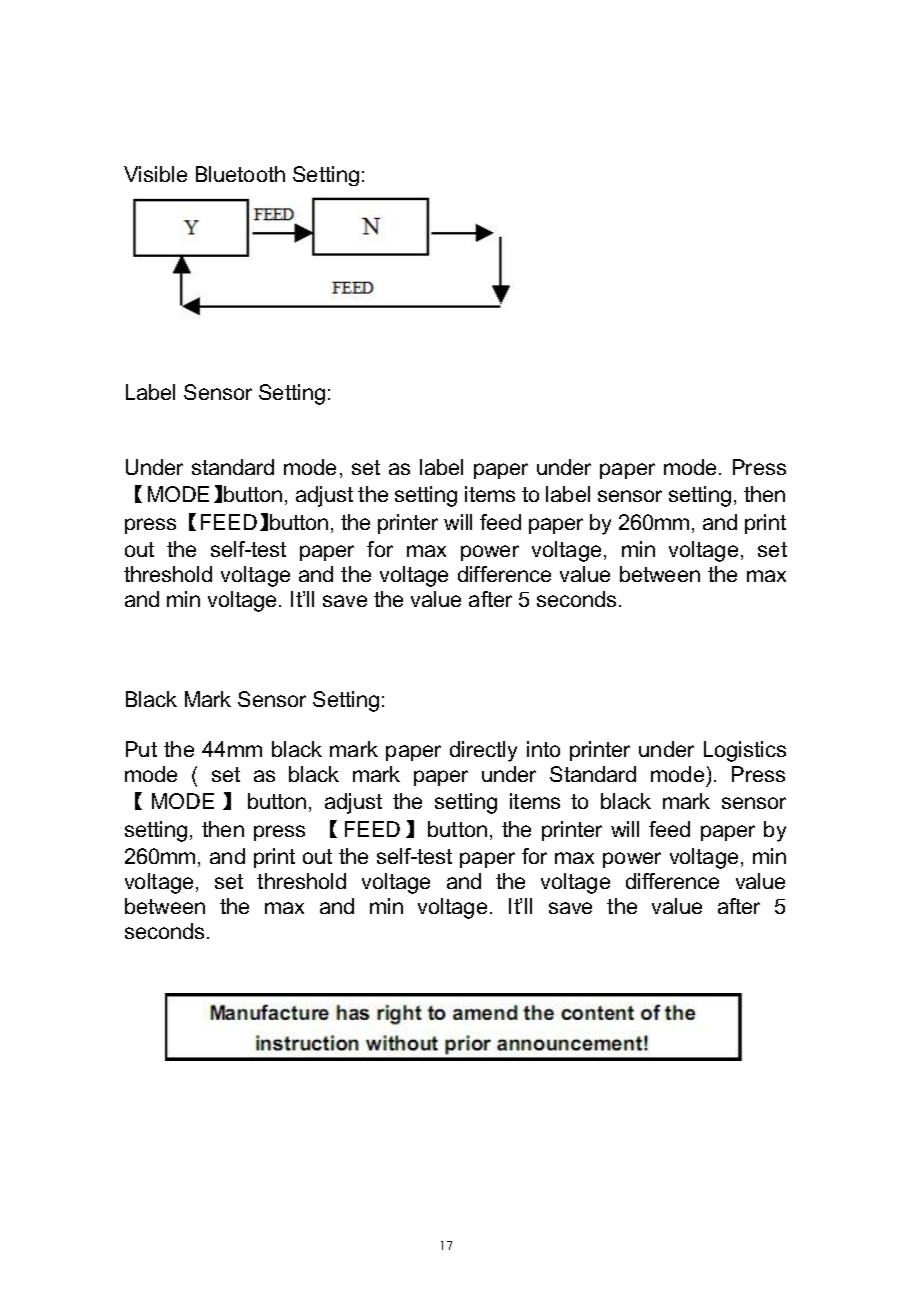 The height and width of the screenshot is (1309, 924). Describe the element at coordinates (240, 174) in the screenshot. I see `Bluetooth` at that location.
